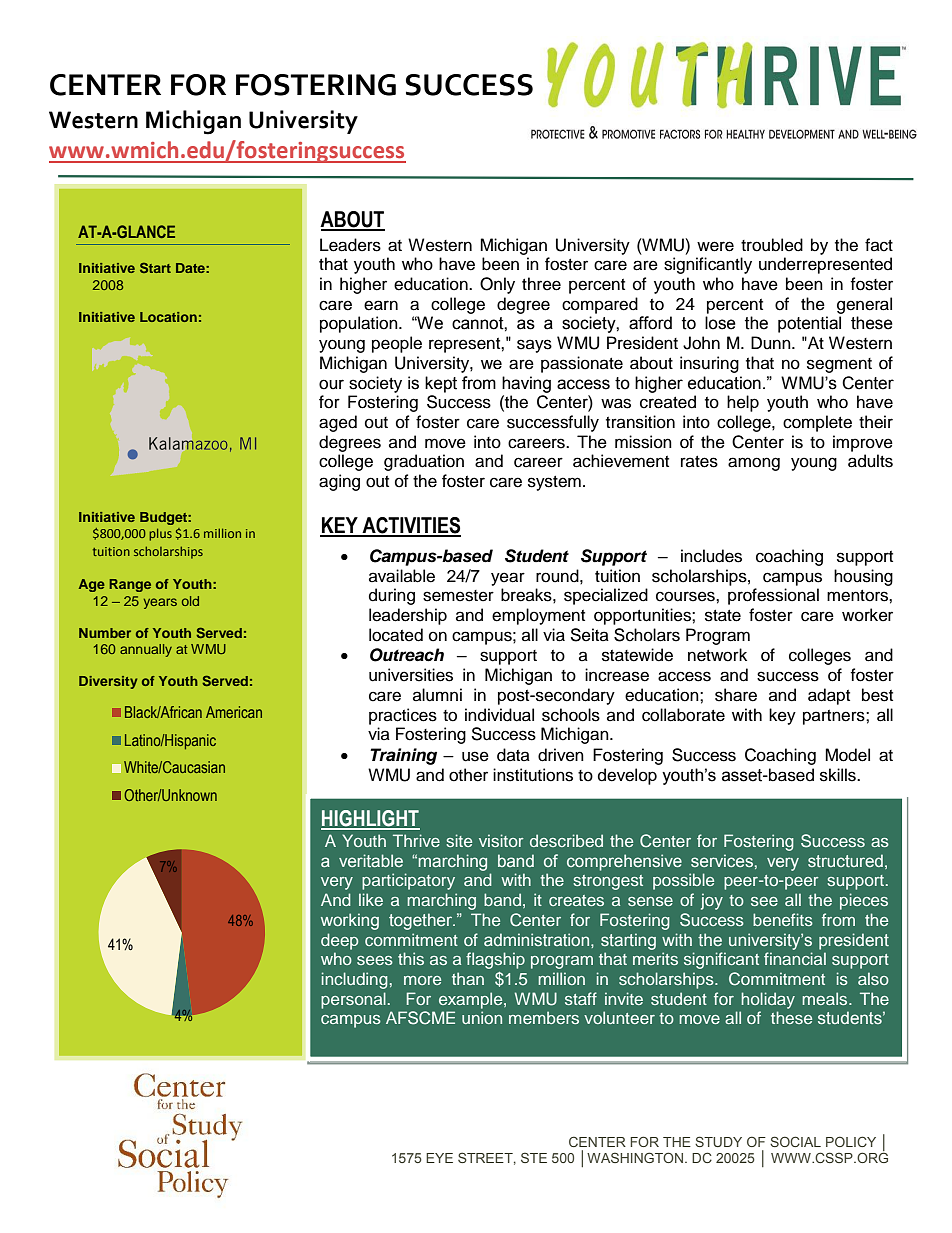 The height and width of the image is (1233, 952). I want to click on individual, so click(499, 715).
